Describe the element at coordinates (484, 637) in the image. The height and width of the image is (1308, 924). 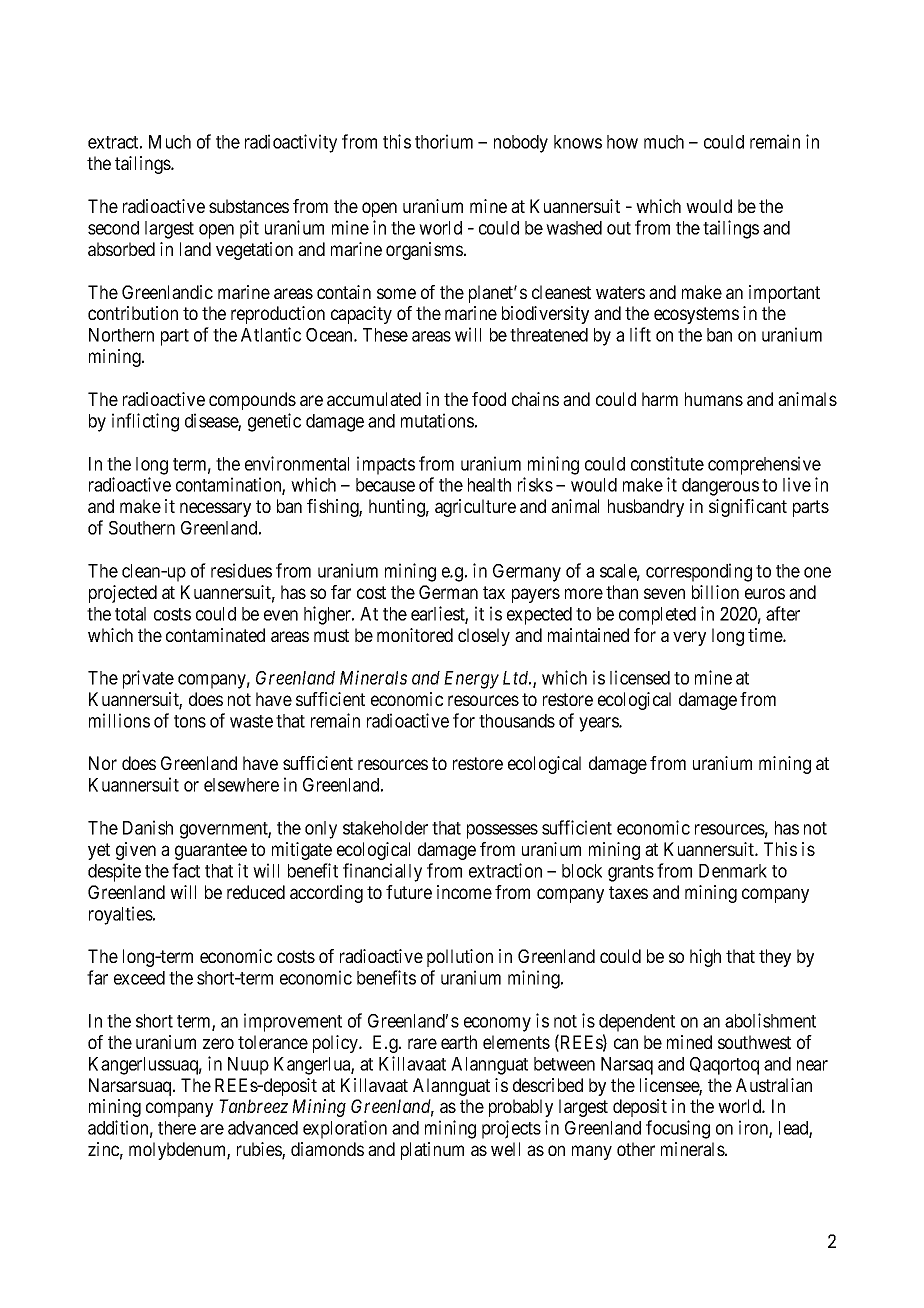
I see `closely` at that location.
